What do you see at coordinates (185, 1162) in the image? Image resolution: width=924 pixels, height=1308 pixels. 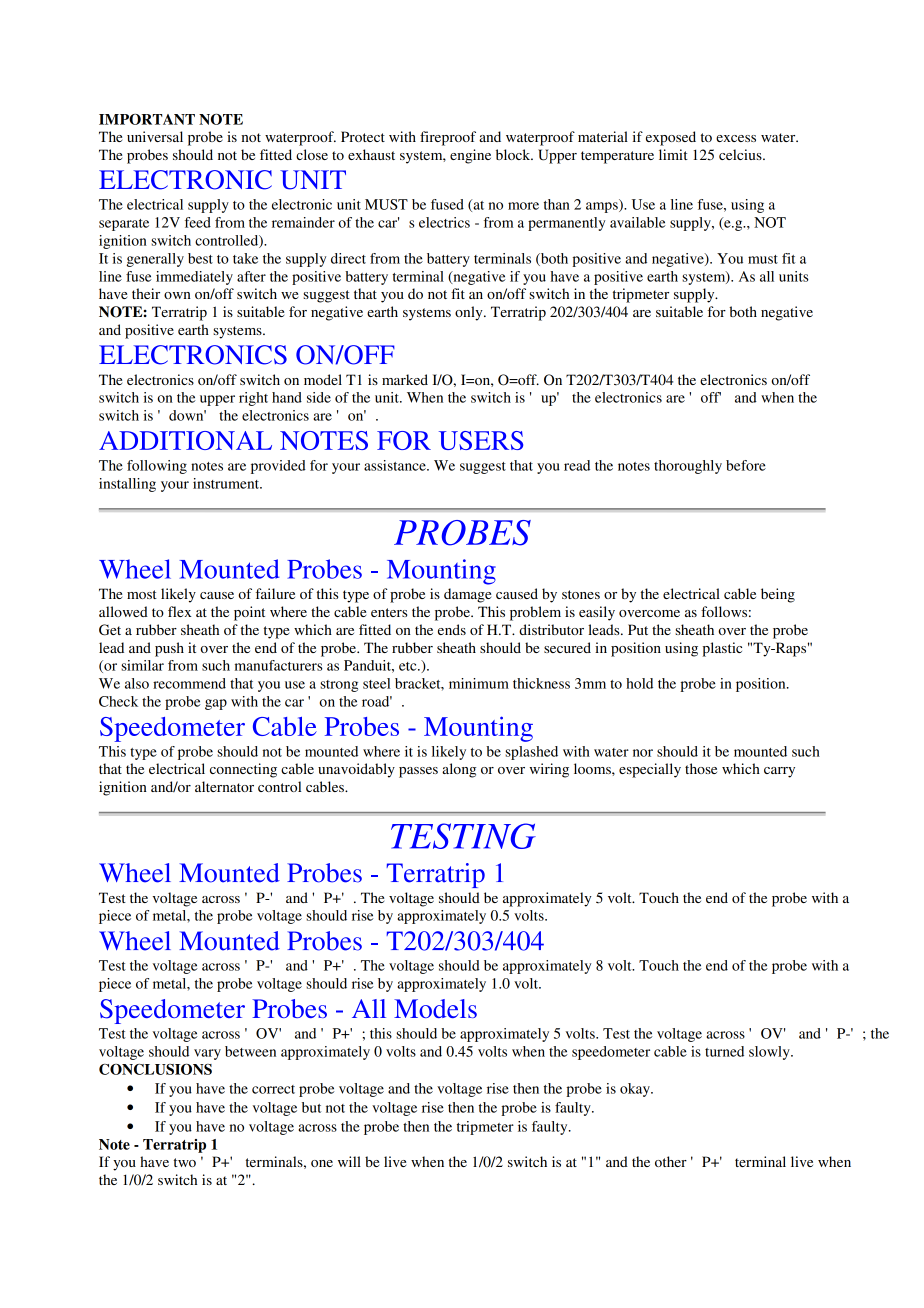 I see `two` at bounding box center [185, 1162].
